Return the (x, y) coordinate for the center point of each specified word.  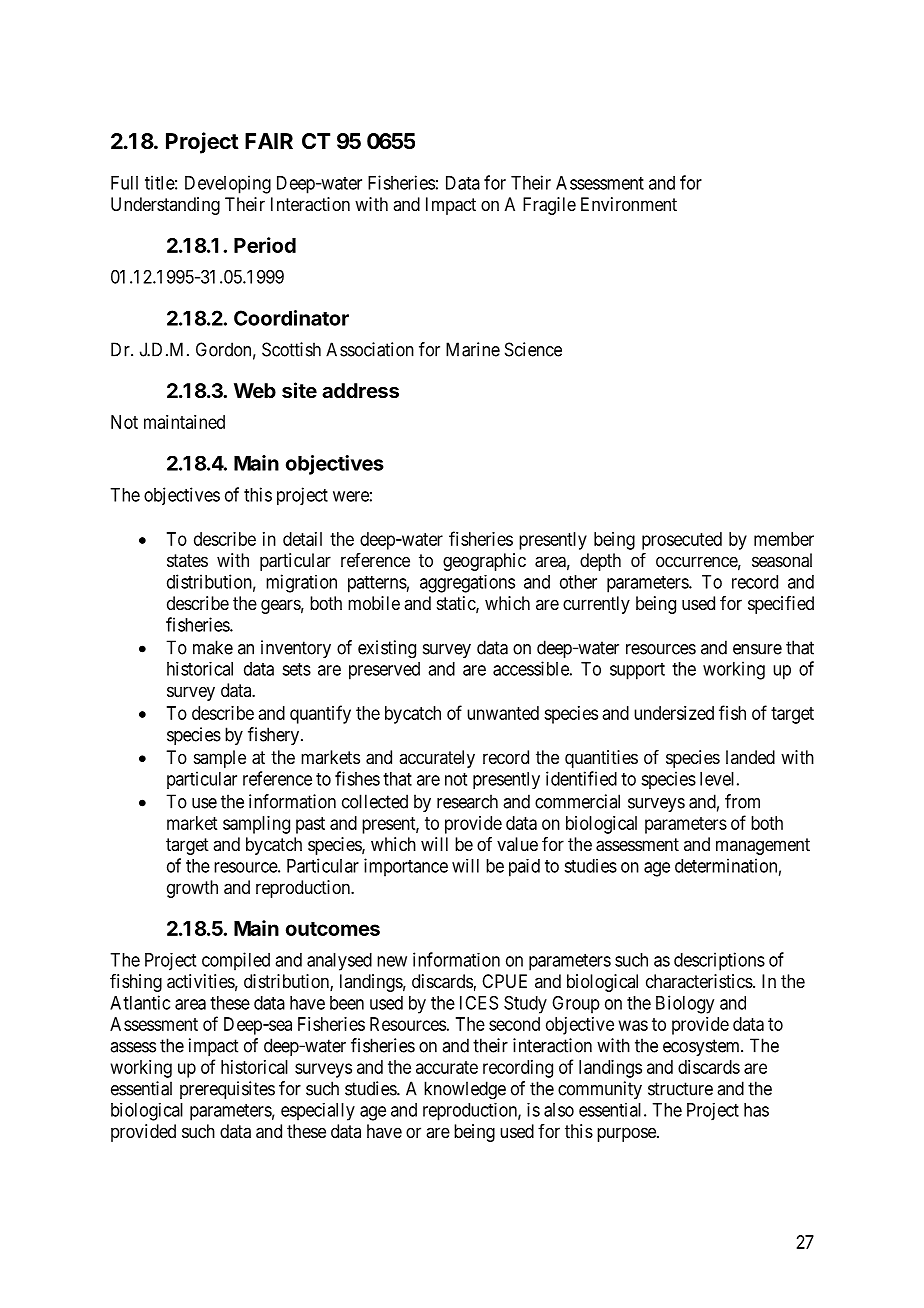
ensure (757, 649)
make (213, 647)
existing (387, 649)
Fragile (549, 206)
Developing (228, 184)
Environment (629, 204)
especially (318, 1112)
